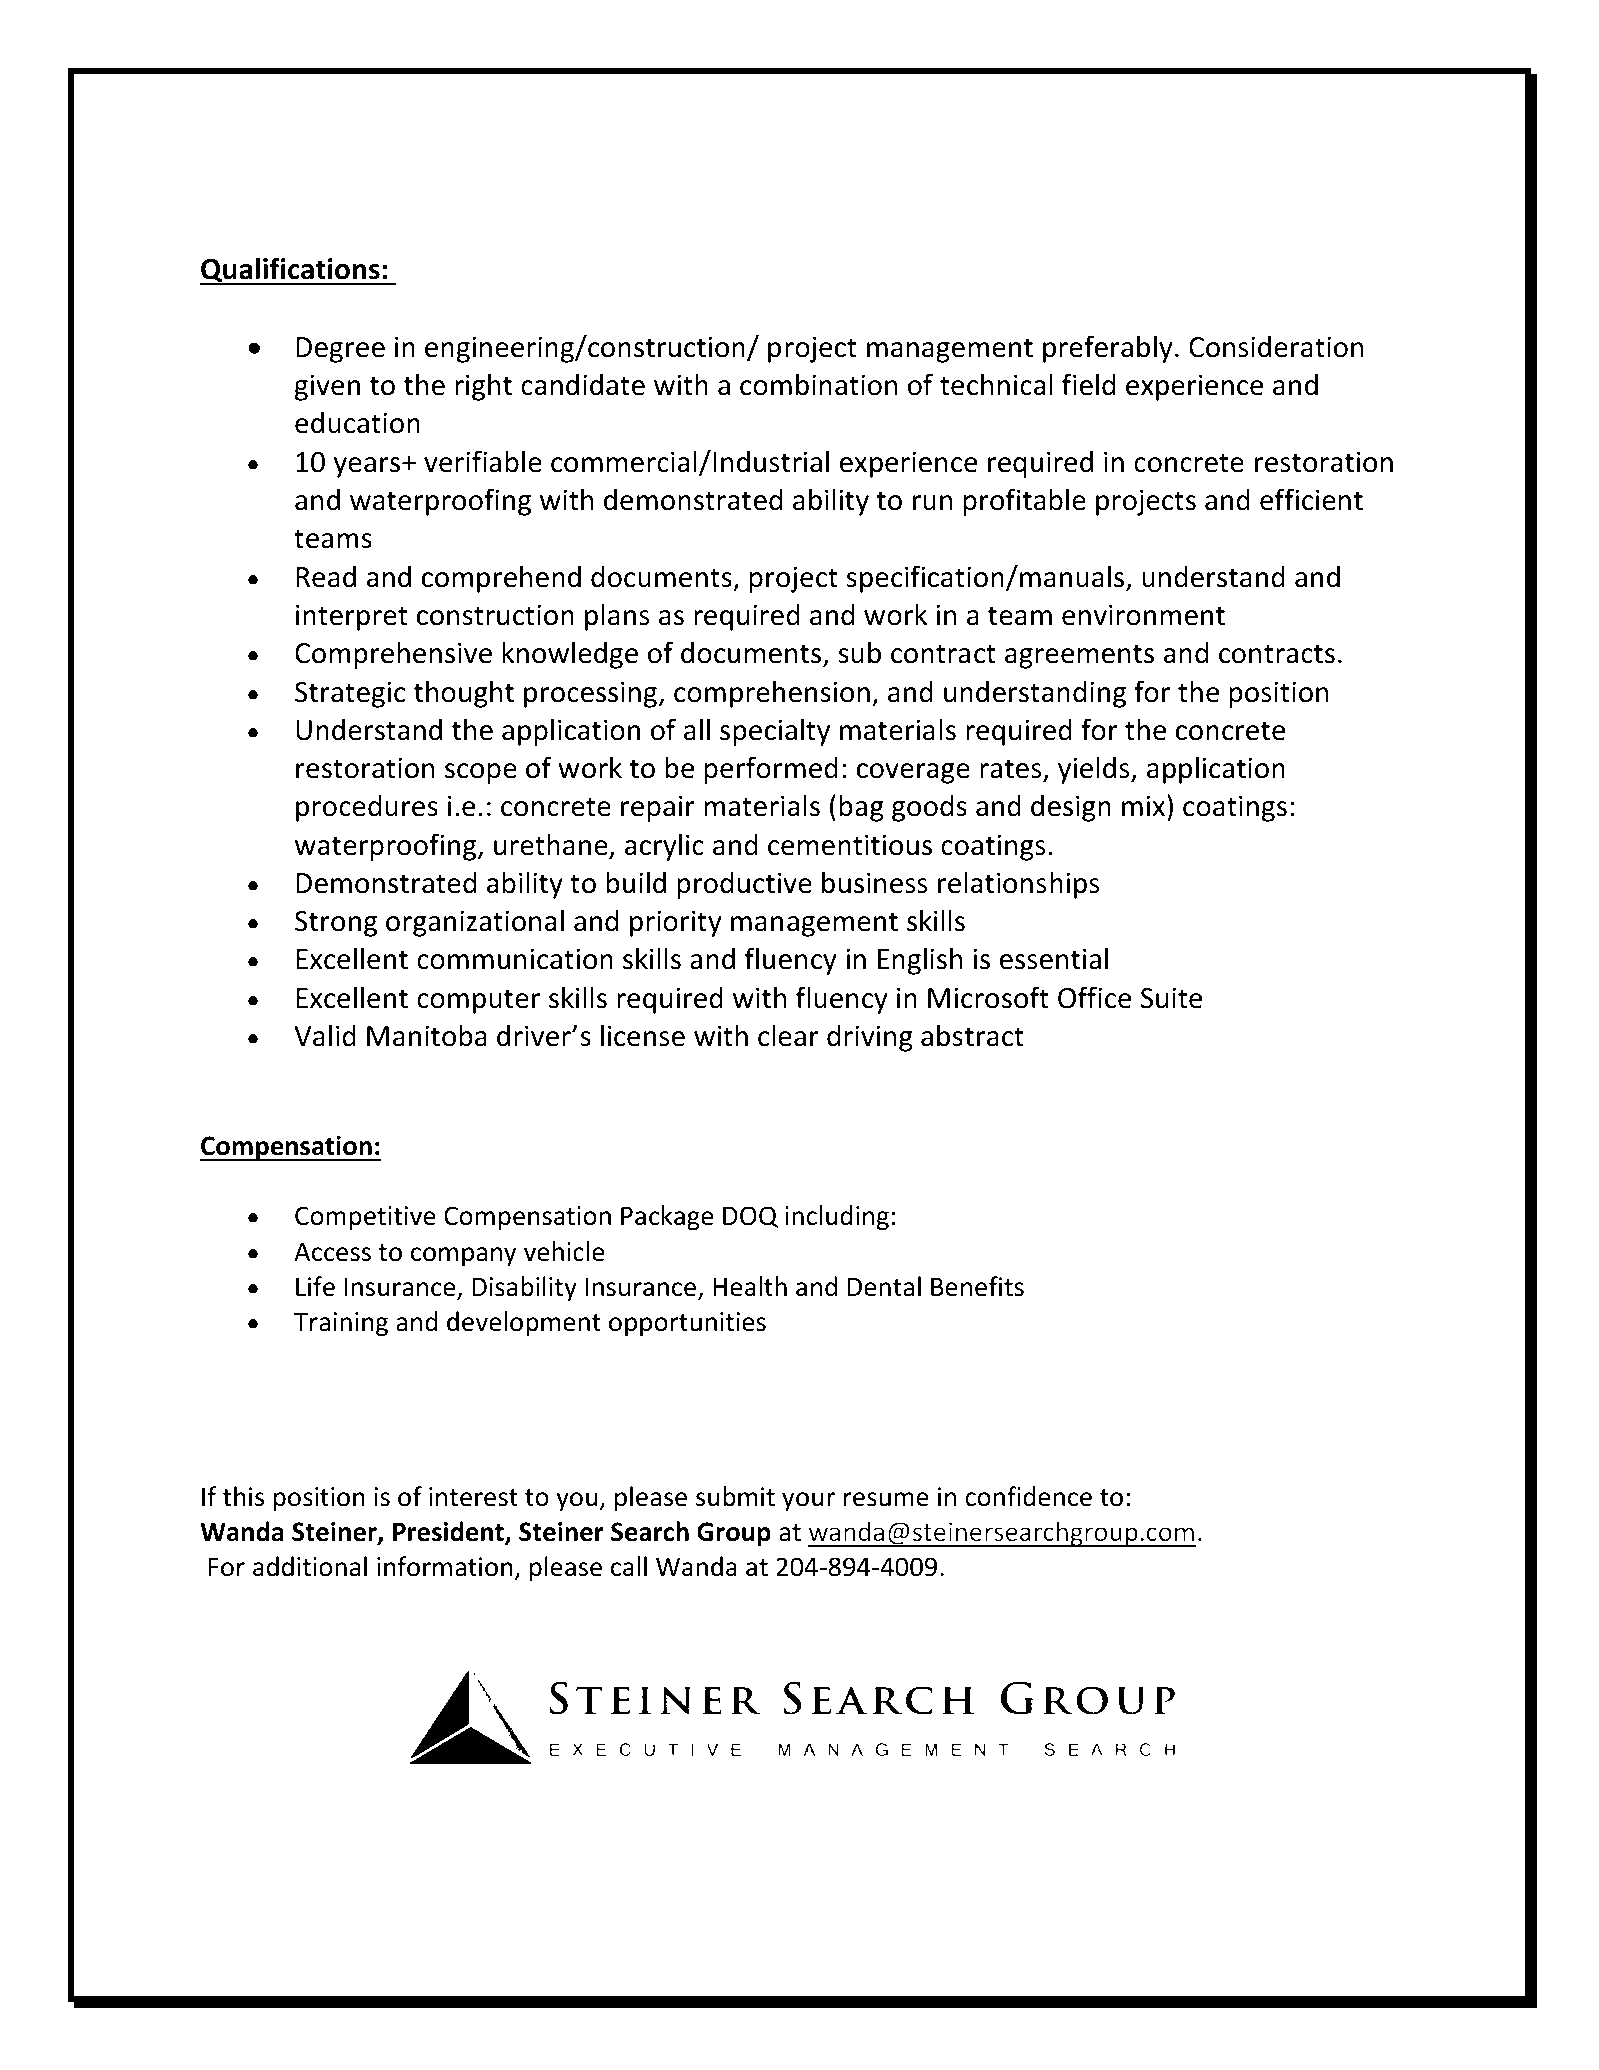 The width and height of the screenshot is (1599, 2070). Describe the element at coordinates (449, 1532) in the screenshot. I see `President` at that location.
